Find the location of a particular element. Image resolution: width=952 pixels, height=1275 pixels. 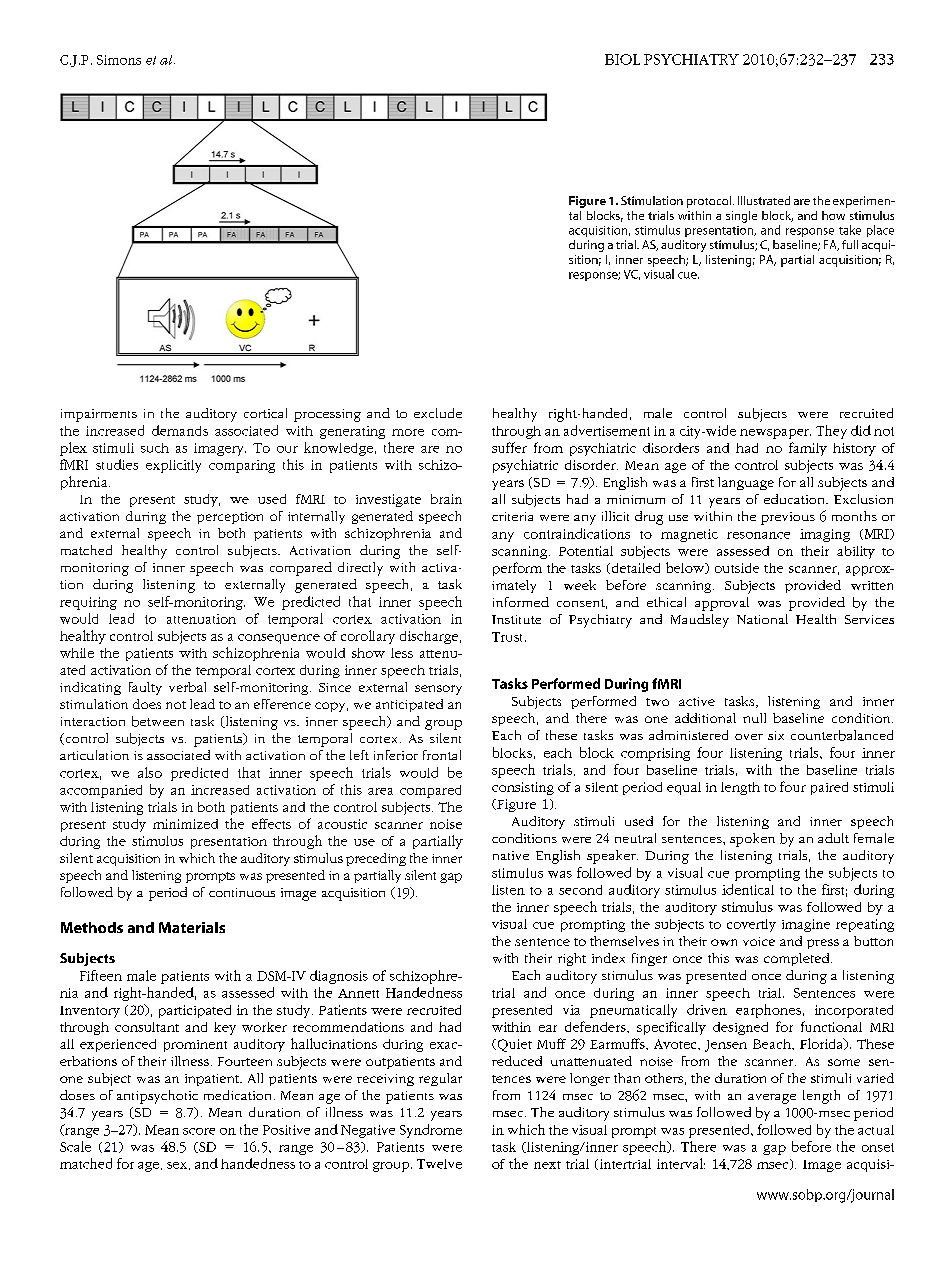

requiring is located at coordinates (88, 603).
